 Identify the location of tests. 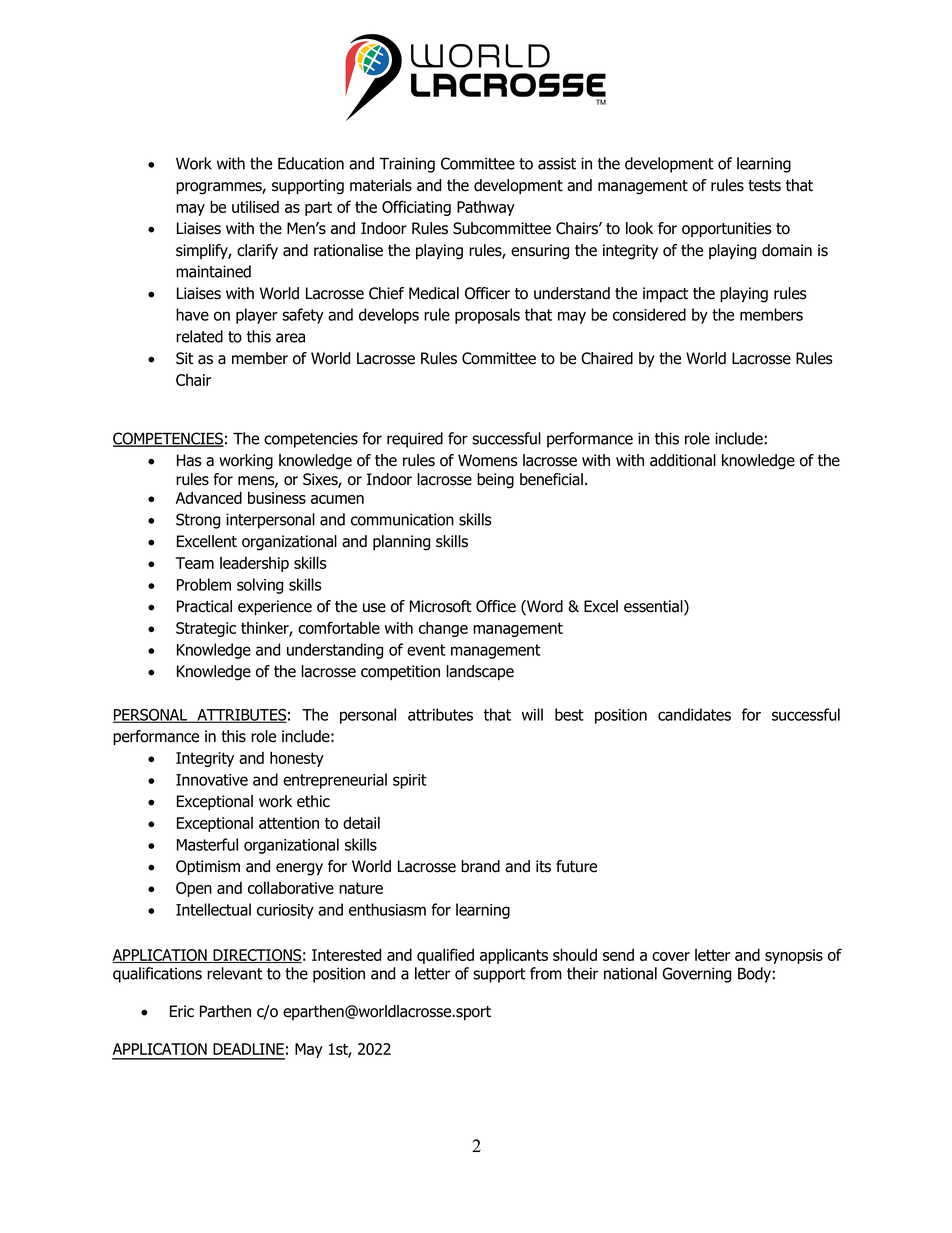
(764, 186).
